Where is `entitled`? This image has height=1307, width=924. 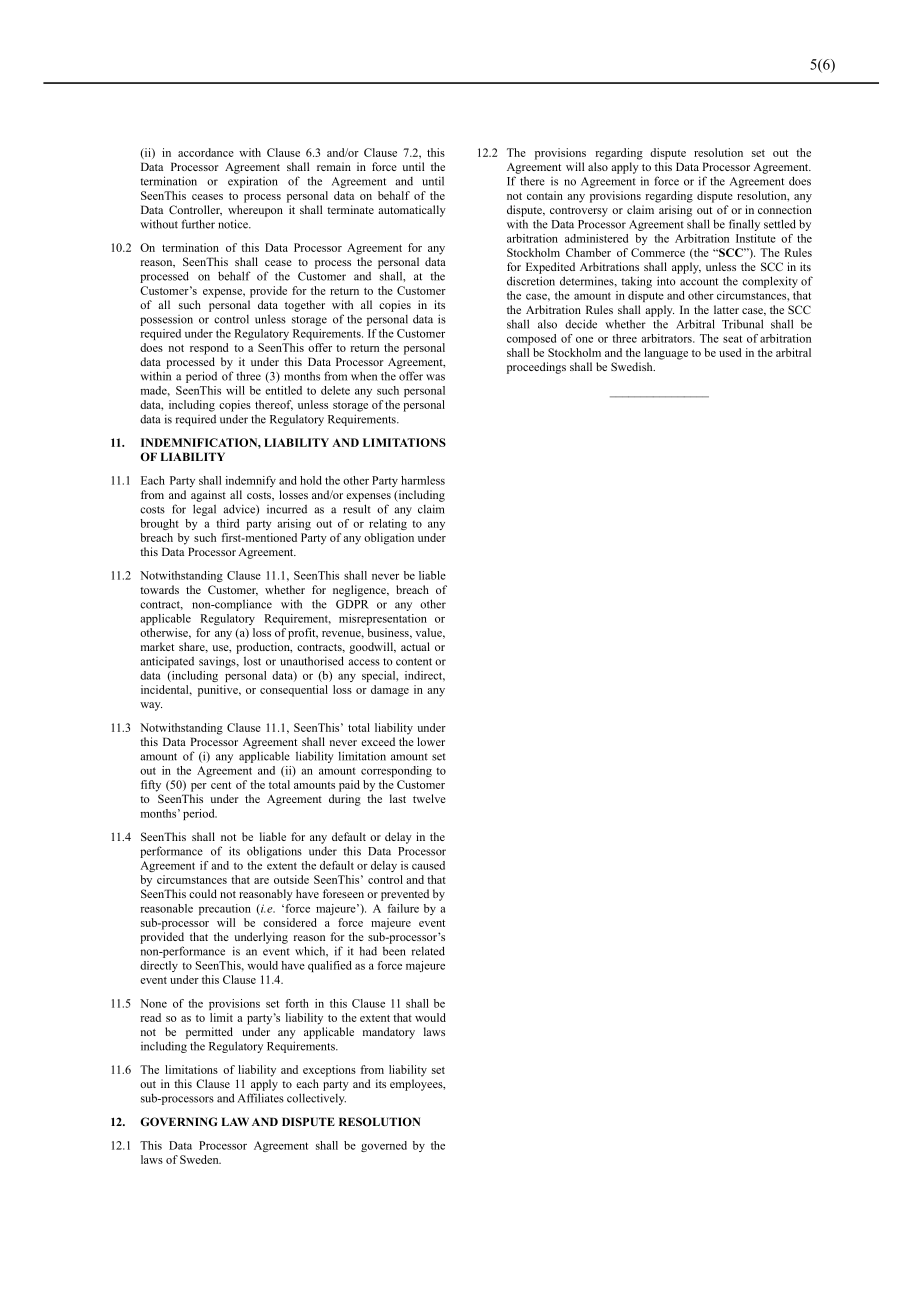 entitled is located at coordinates (283, 390).
